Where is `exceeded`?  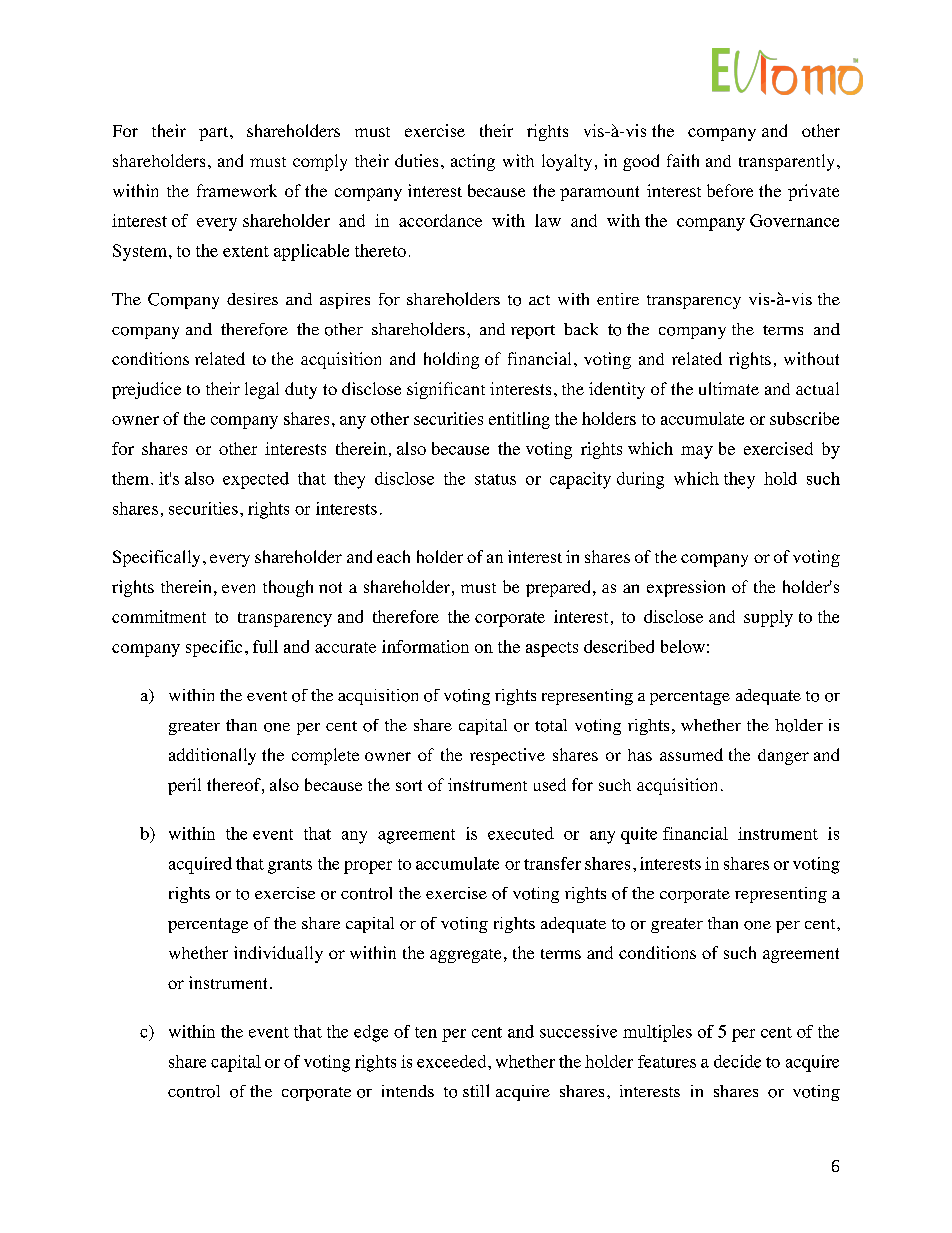 exceeded is located at coordinates (453, 1061).
